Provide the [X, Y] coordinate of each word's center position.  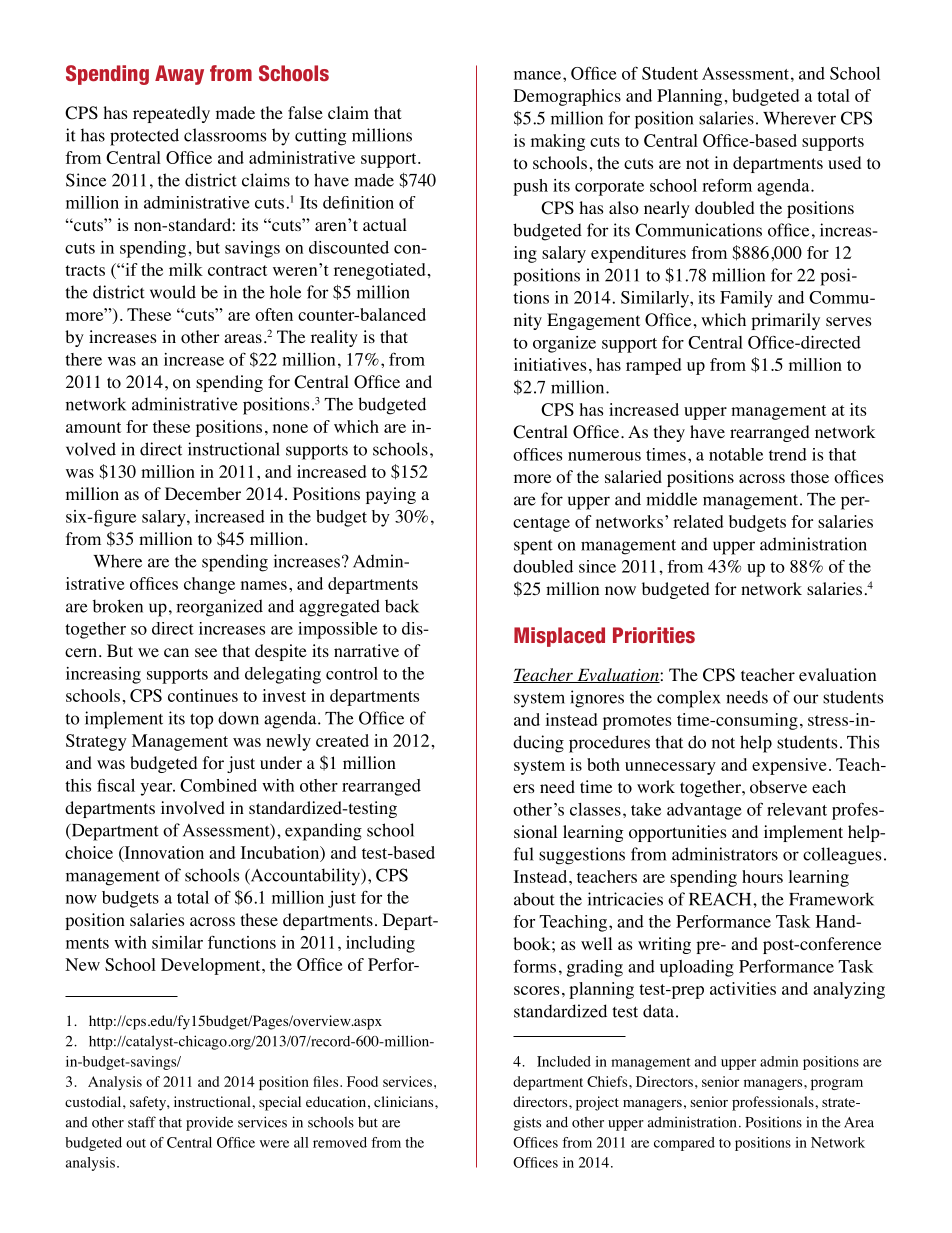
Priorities [654, 635]
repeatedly [171, 114]
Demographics [567, 97]
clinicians [405, 1101]
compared [684, 1144]
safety [149, 1103]
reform [727, 185]
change [209, 585]
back [402, 606]
